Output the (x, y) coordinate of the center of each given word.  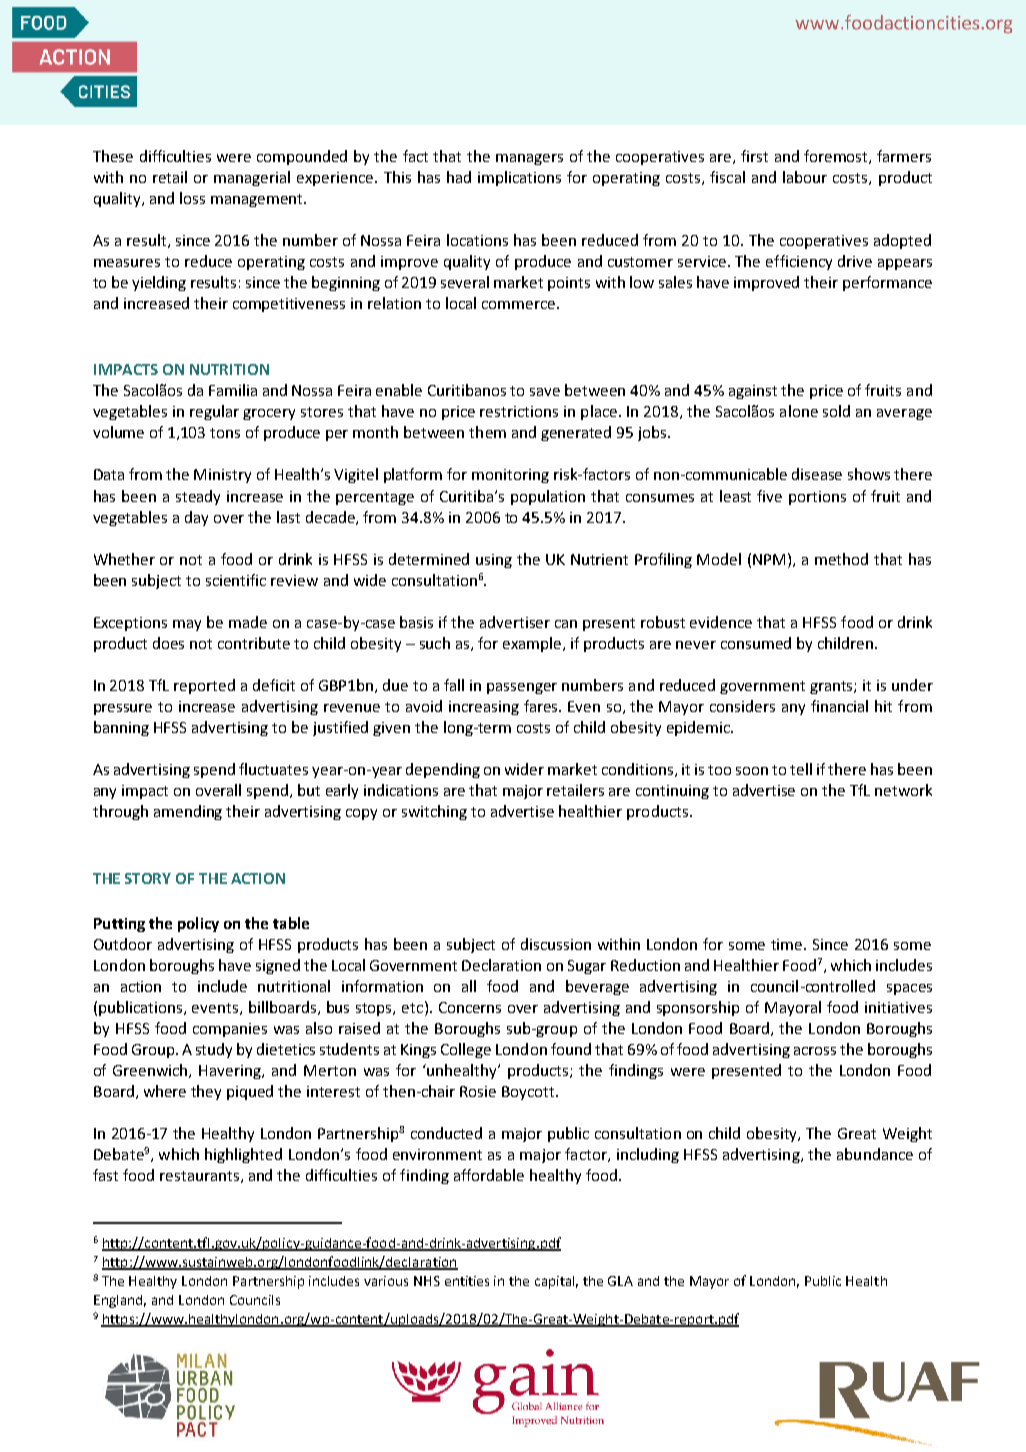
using (494, 561)
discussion (556, 944)
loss (192, 198)
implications (519, 178)
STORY (148, 878)
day (196, 518)
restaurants (201, 1177)
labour (805, 177)
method (841, 559)
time (788, 944)
